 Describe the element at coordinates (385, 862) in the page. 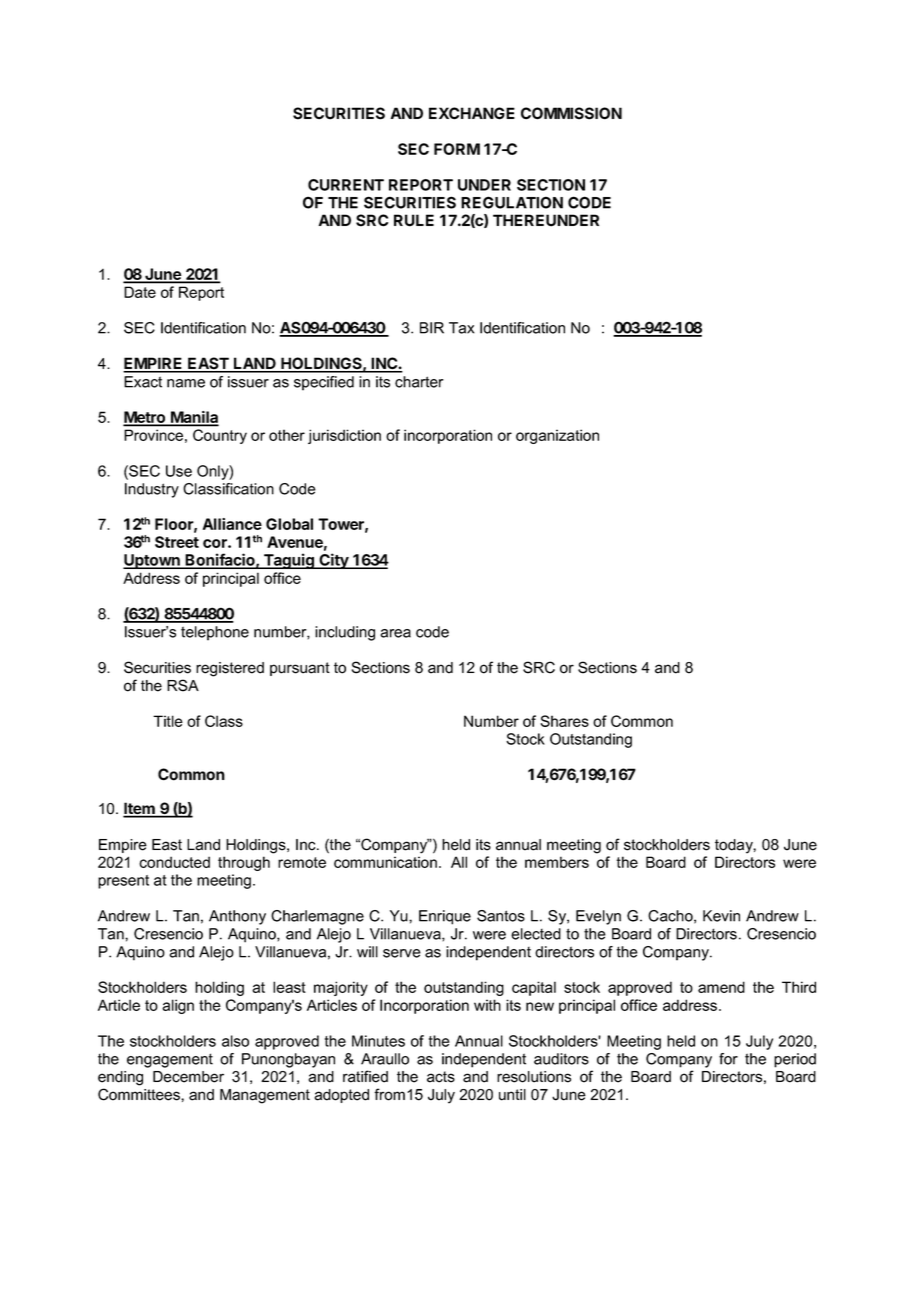

I see `communication` at that location.
